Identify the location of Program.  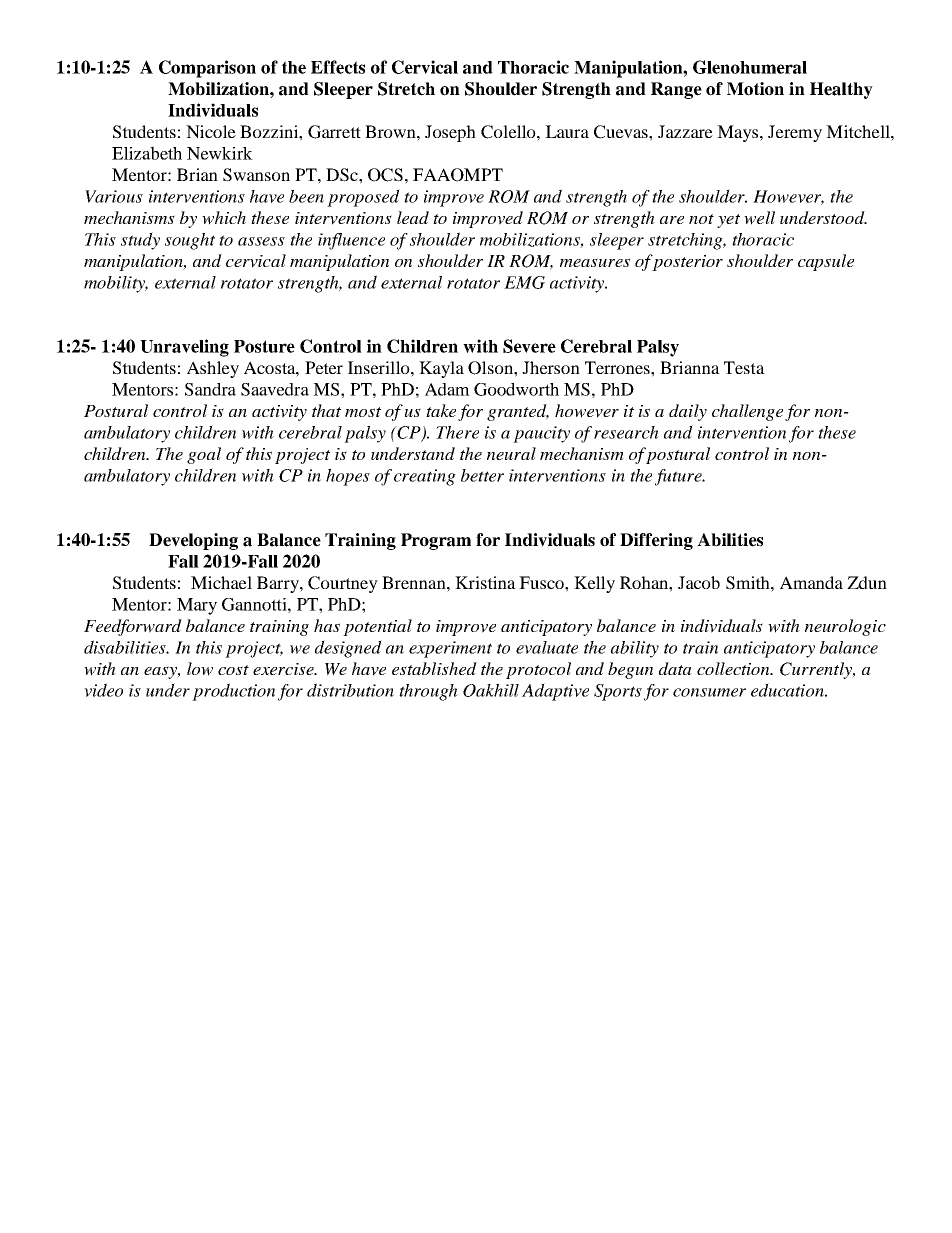
(436, 541).
